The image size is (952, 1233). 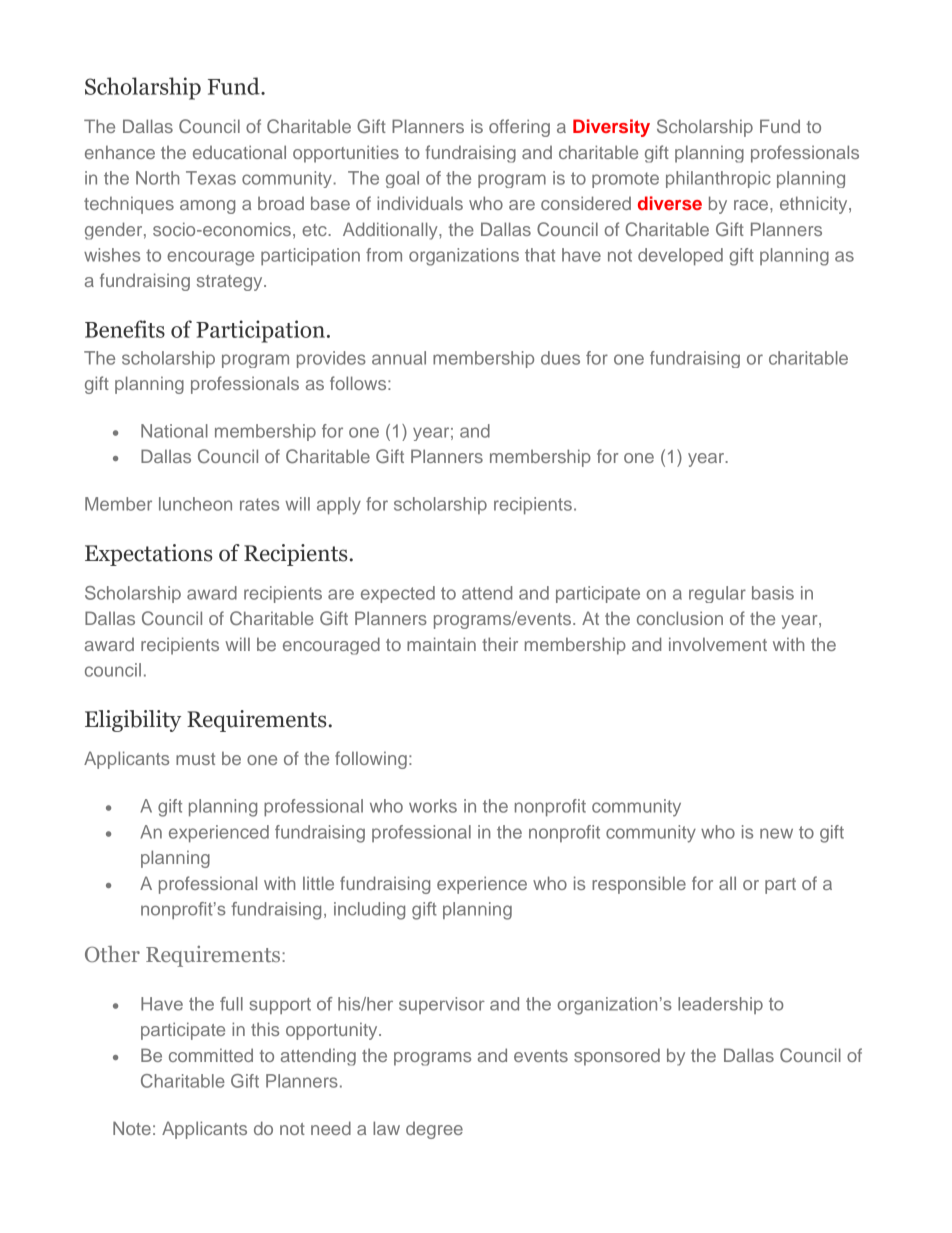 What do you see at coordinates (211, 178) in the screenshot?
I see `Texas` at bounding box center [211, 178].
